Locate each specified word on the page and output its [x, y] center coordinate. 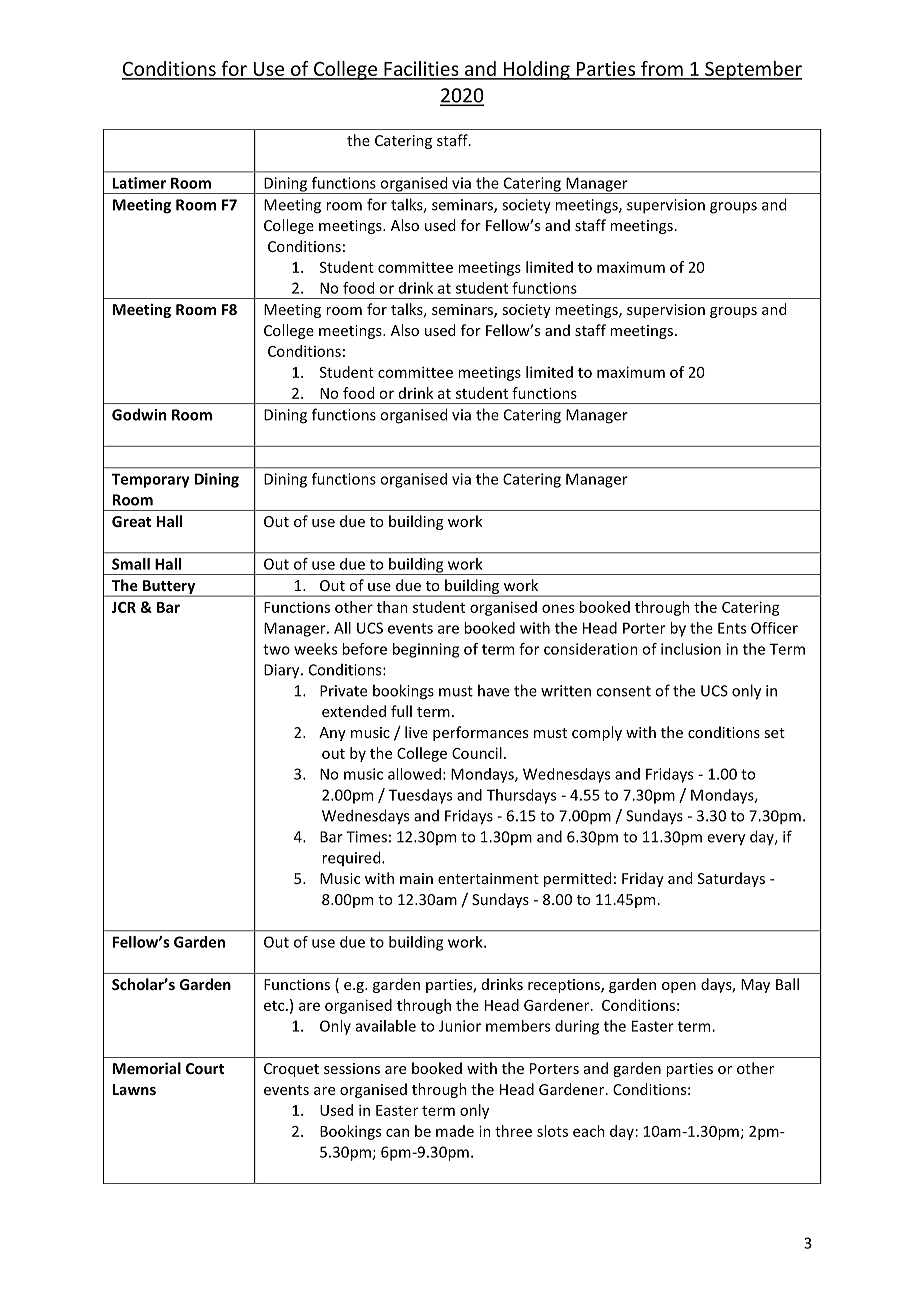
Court [205, 1068]
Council [477, 753]
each [589, 1131]
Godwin [139, 414]
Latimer [139, 183]
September [752, 70]
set [774, 733]
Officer [774, 628]
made [455, 1131]
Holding [536, 70]
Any [332, 734]
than [392, 607]
